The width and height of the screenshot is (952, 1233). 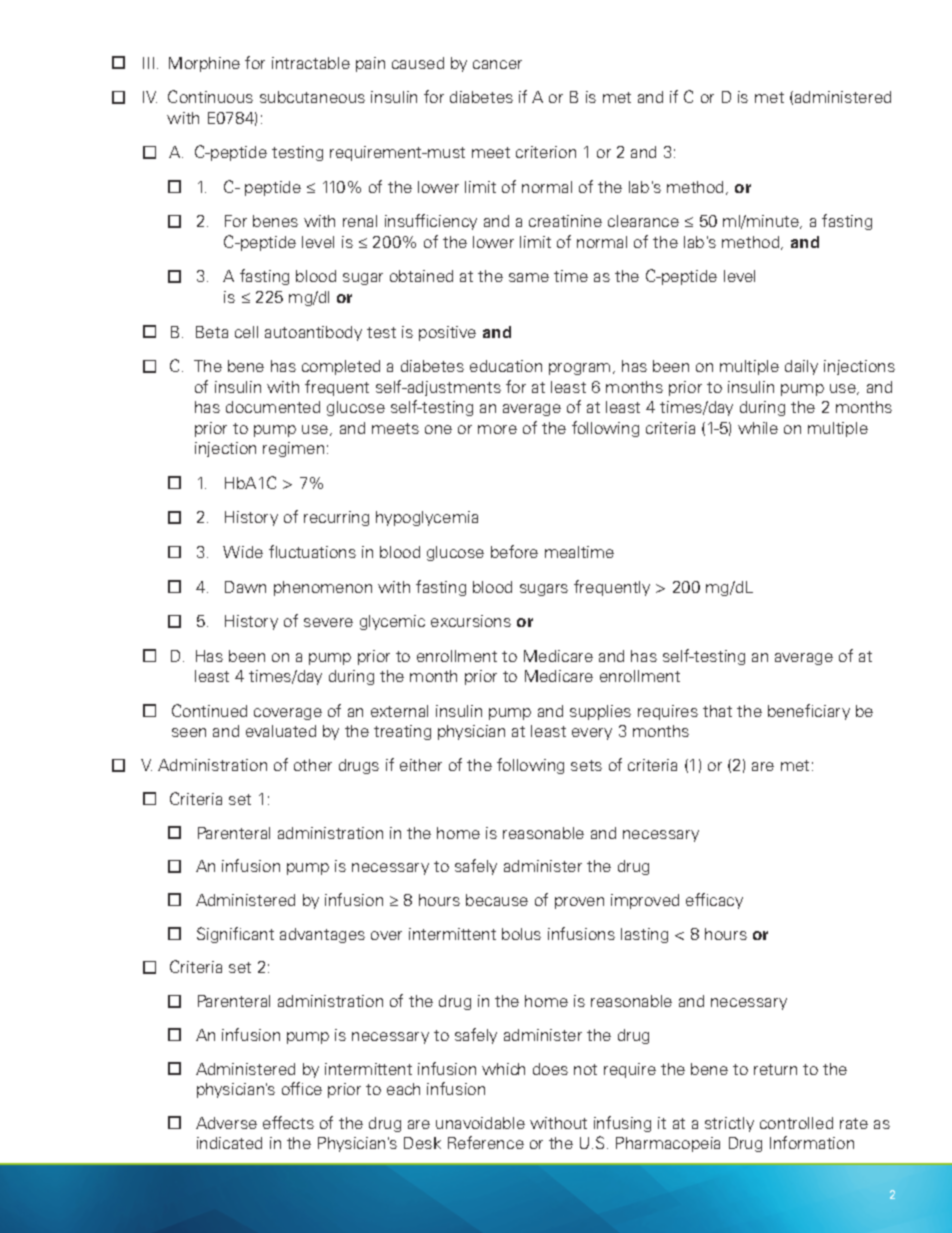 I want to click on unavoidable, so click(x=480, y=1123).
